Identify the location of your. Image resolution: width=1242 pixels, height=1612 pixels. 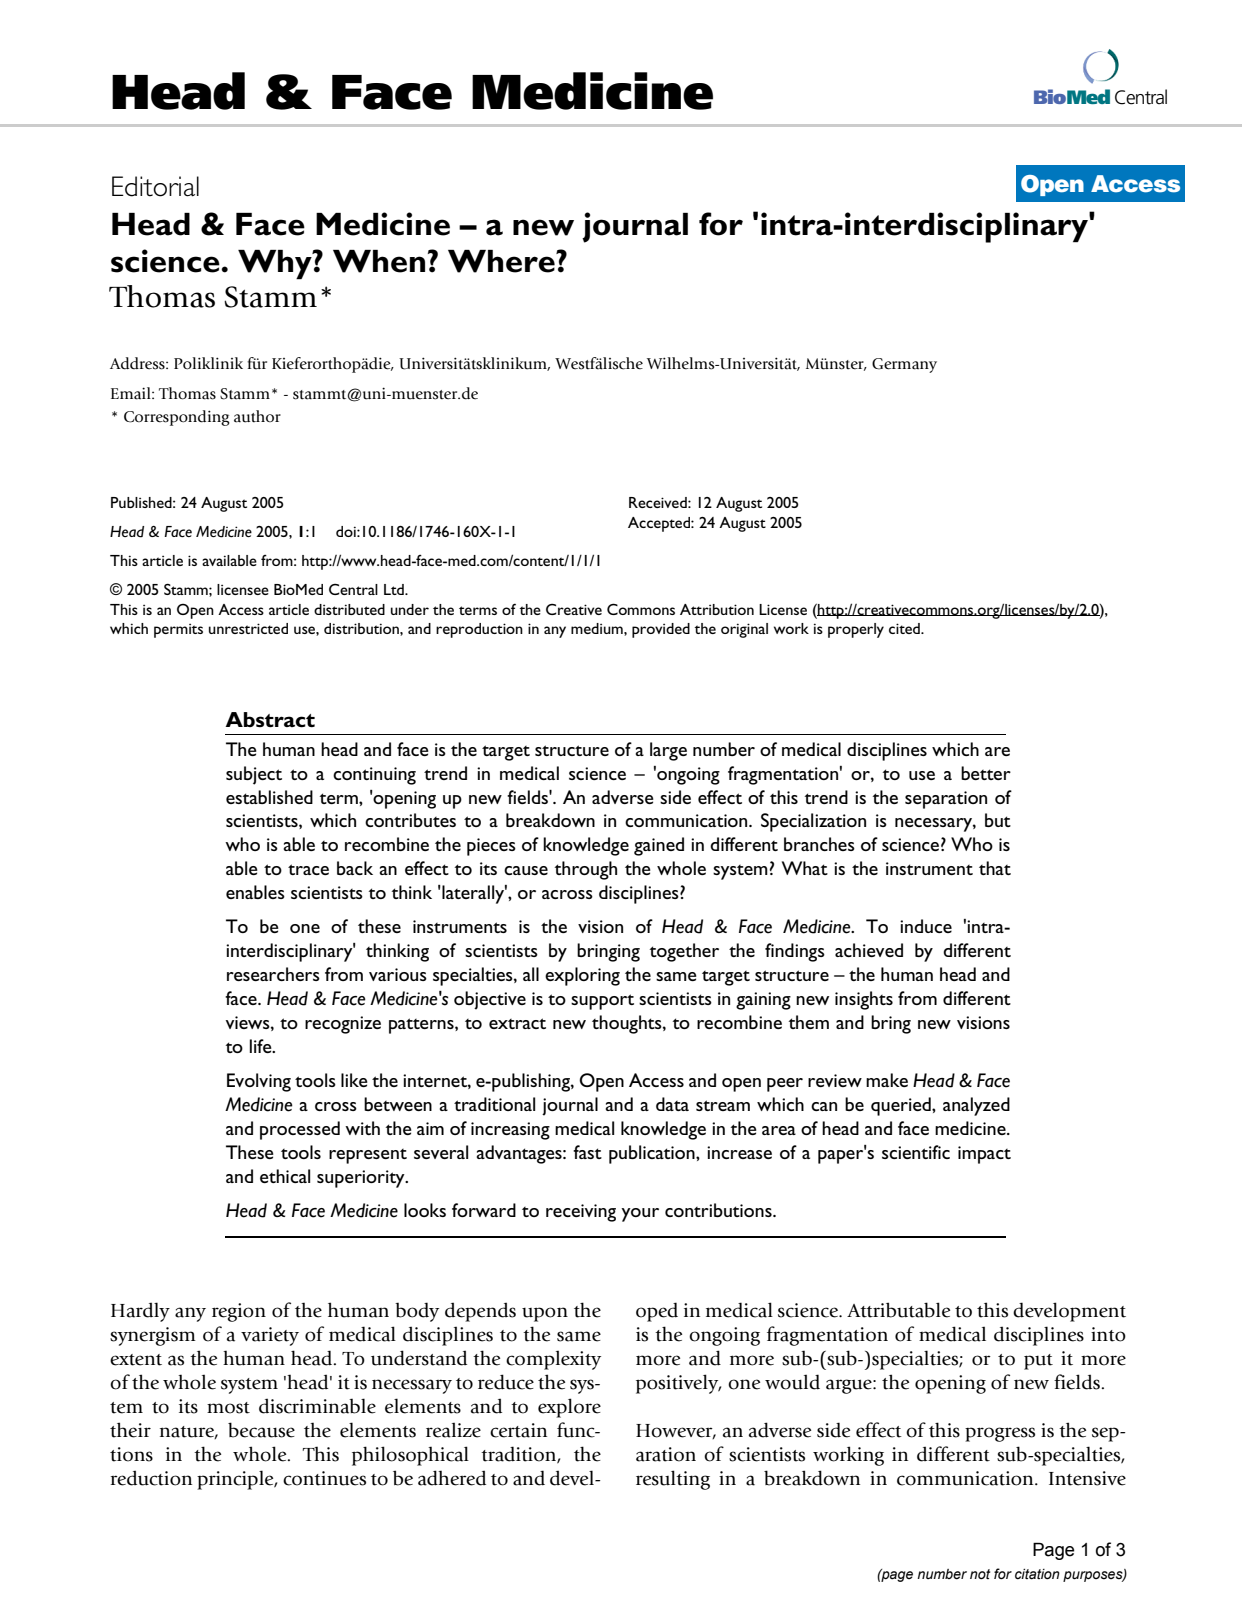
(640, 1215).
